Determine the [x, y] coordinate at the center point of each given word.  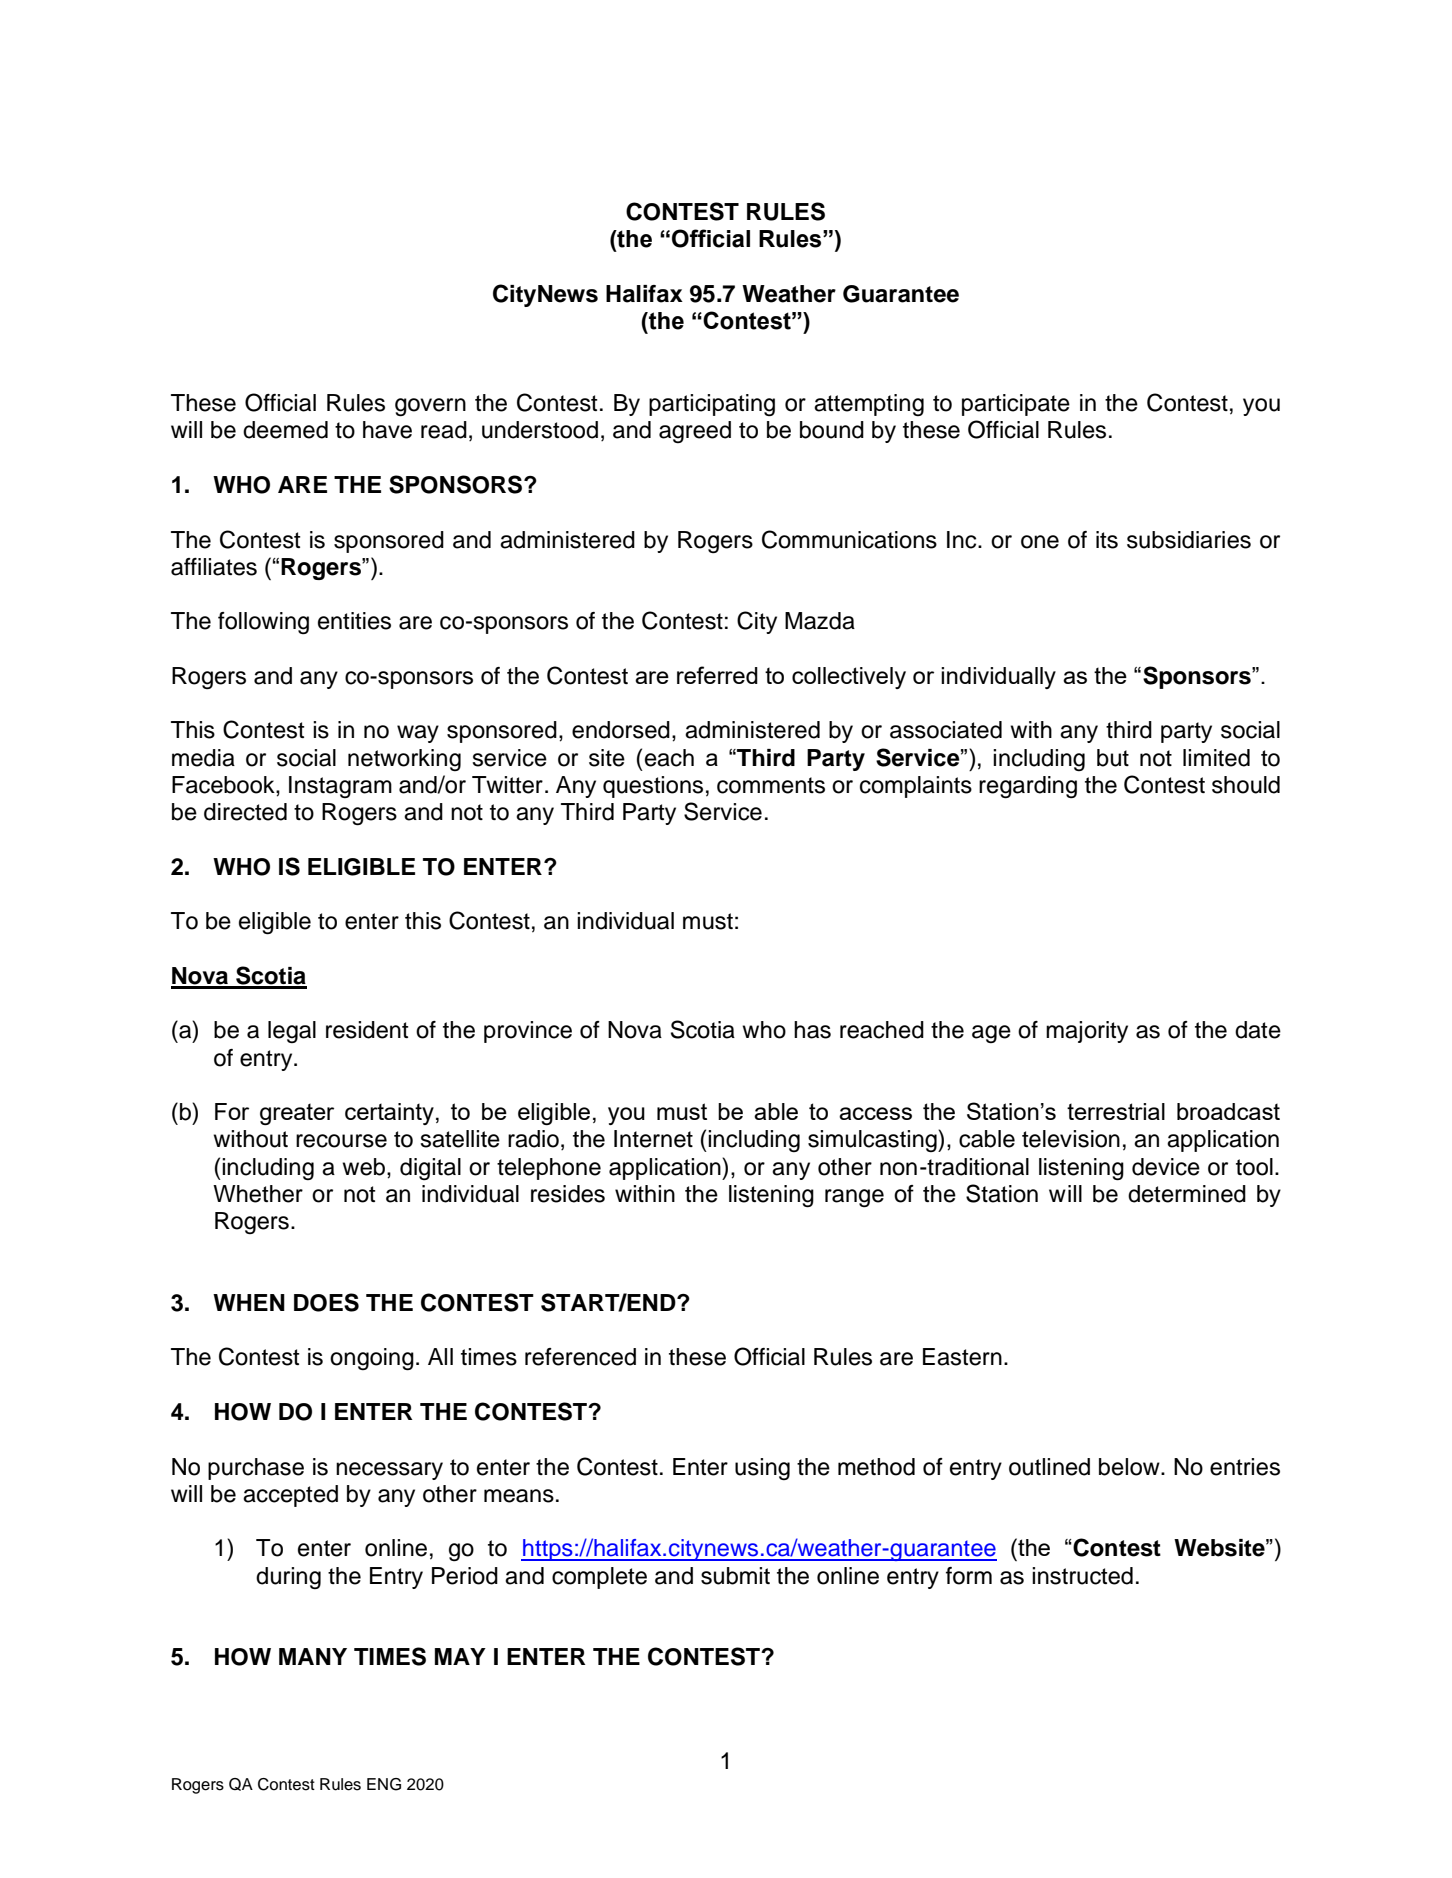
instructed [1082, 1576]
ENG [384, 1784]
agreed [695, 432]
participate [1016, 405]
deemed [285, 430]
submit [735, 1576]
